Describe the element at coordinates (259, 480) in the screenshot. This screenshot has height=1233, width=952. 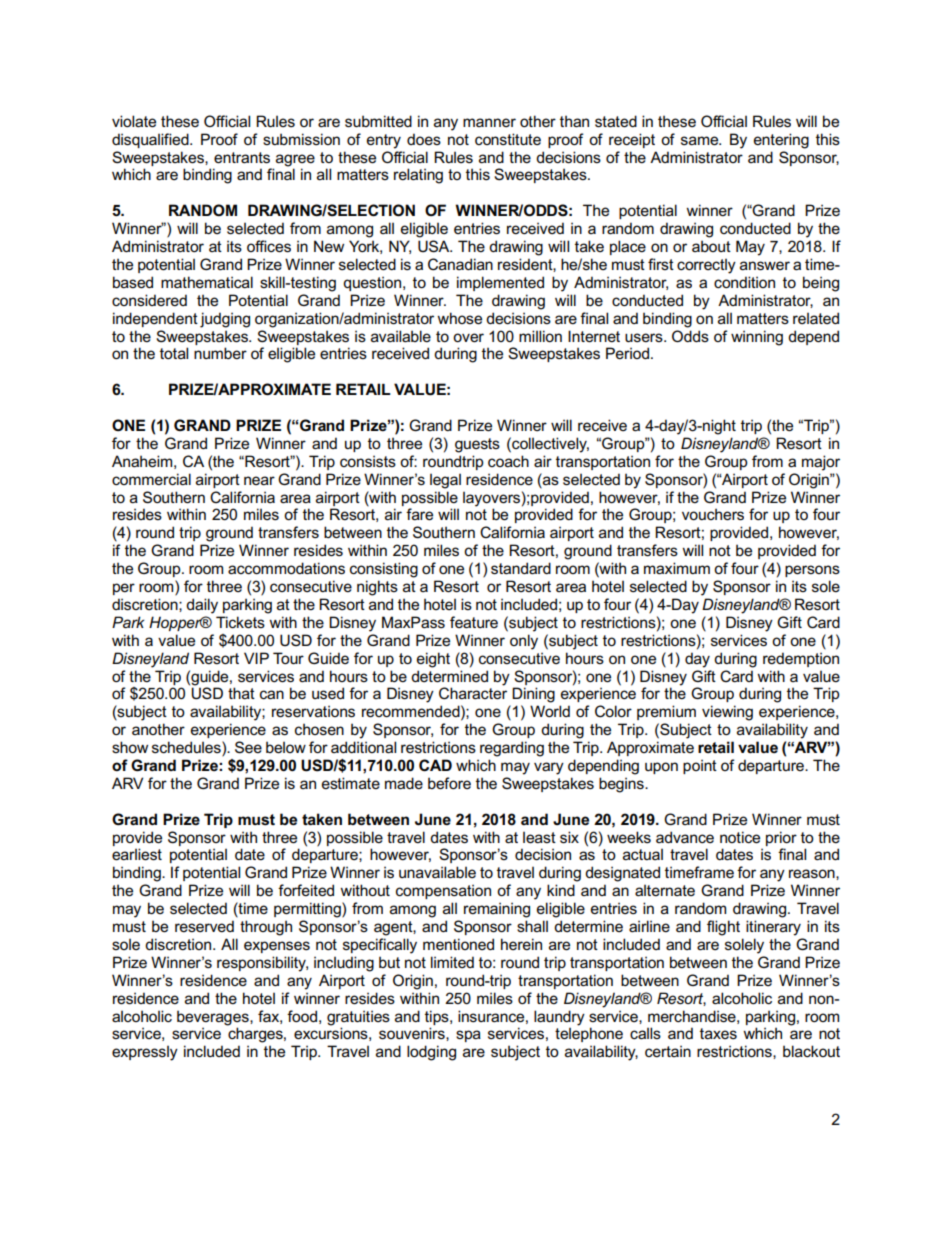
I see `near` at that location.
